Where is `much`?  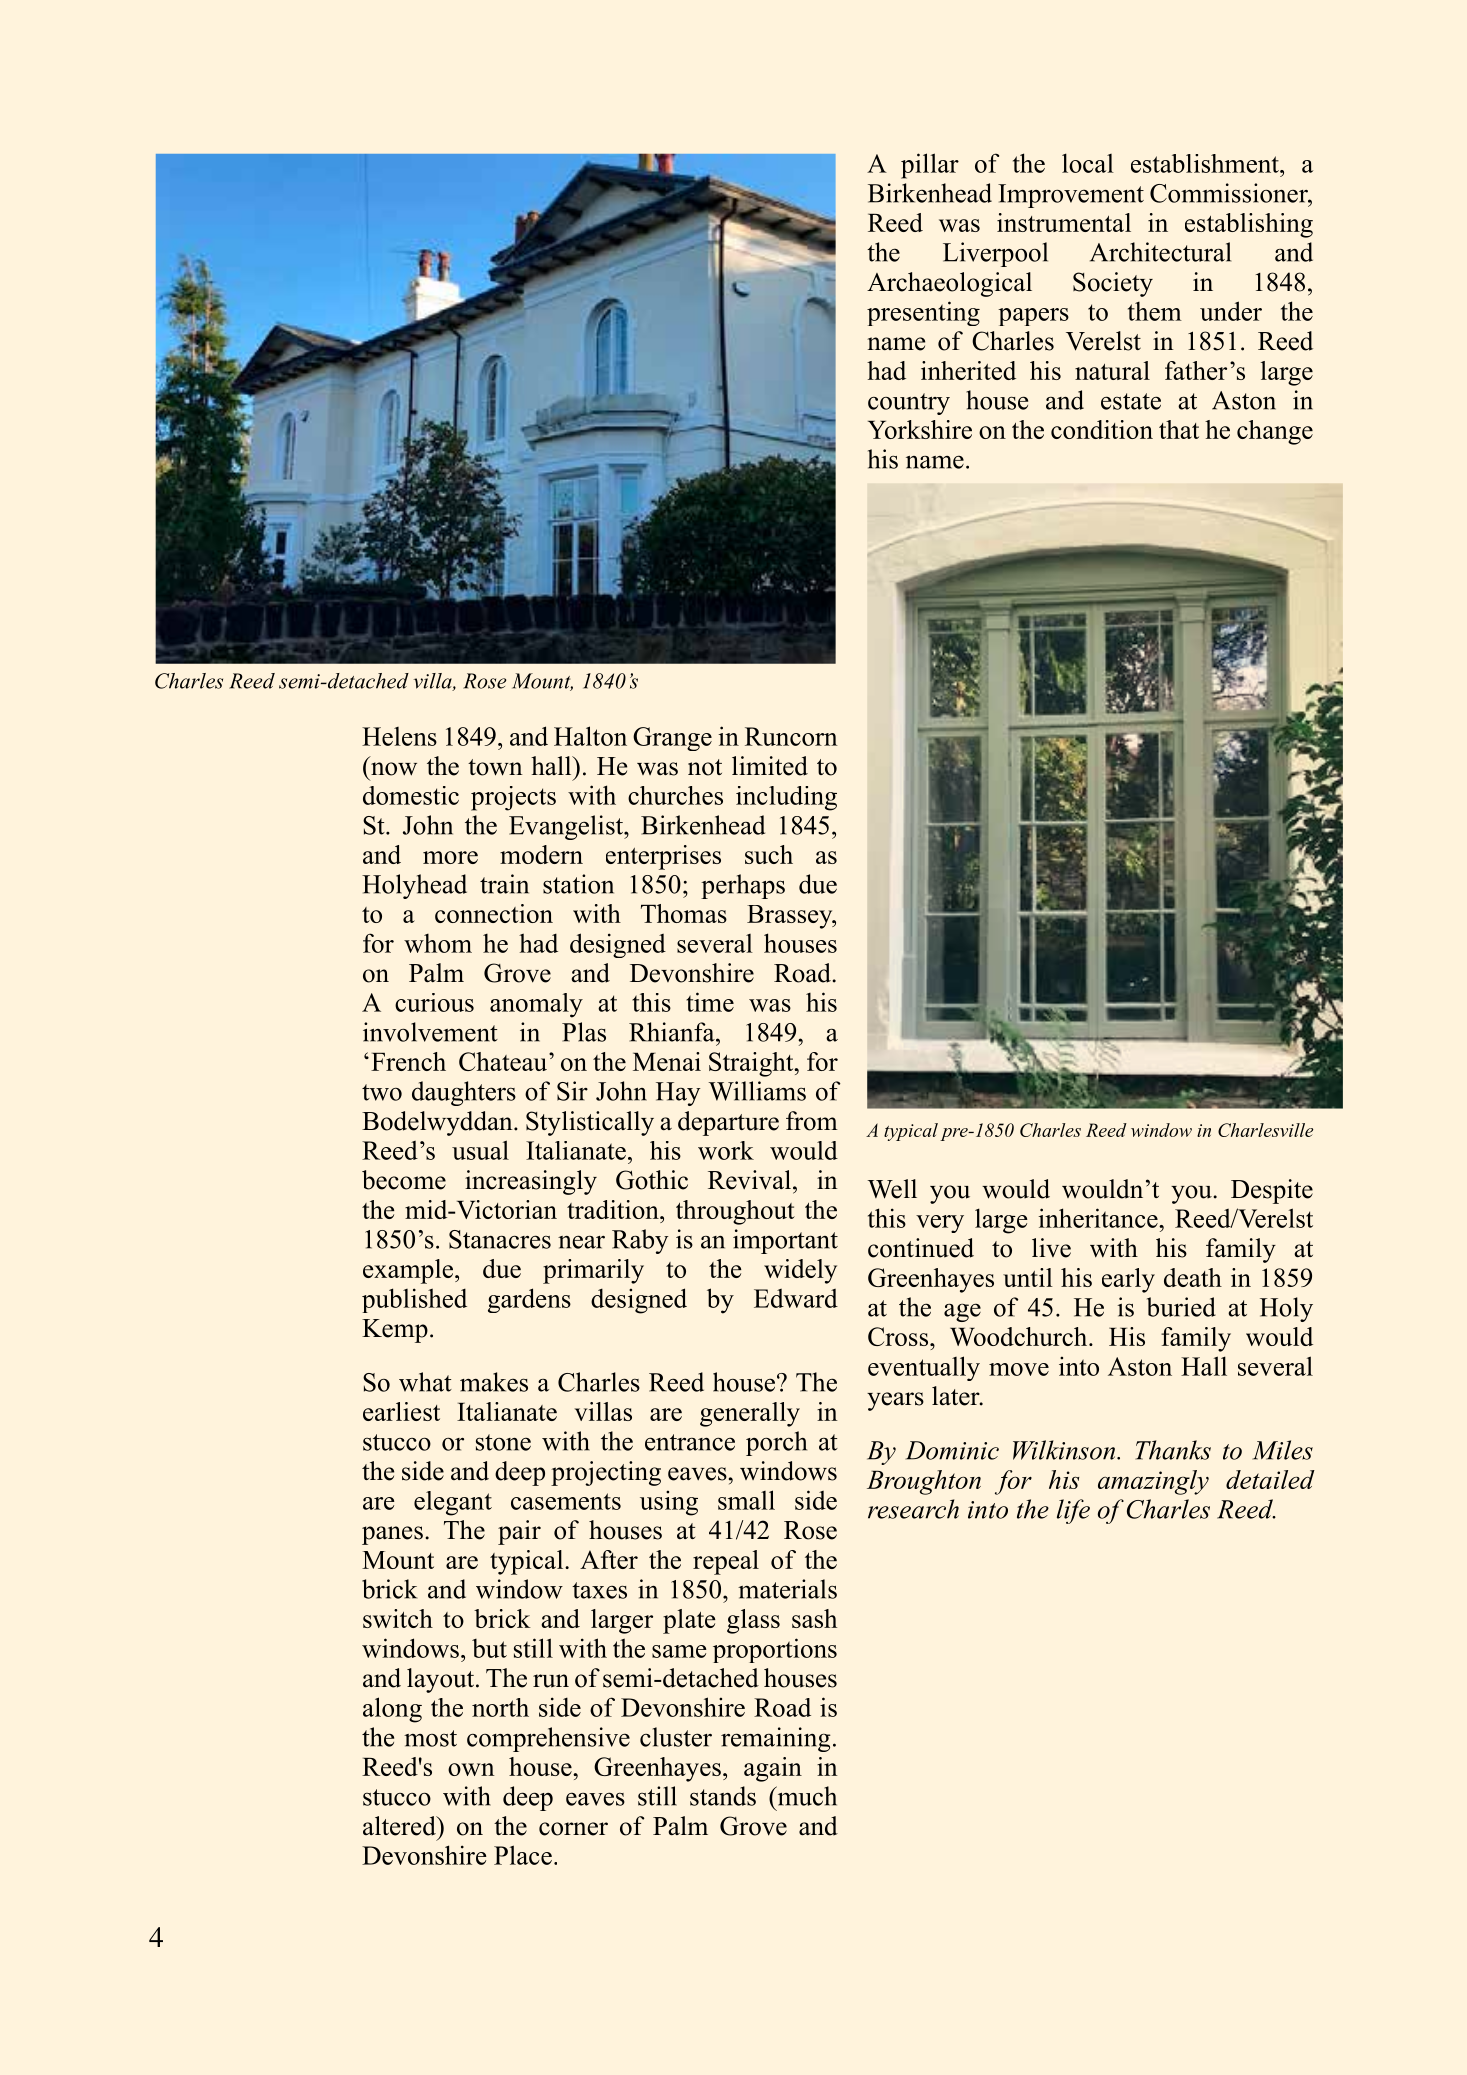
much is located at coordinates (806, 1796).
